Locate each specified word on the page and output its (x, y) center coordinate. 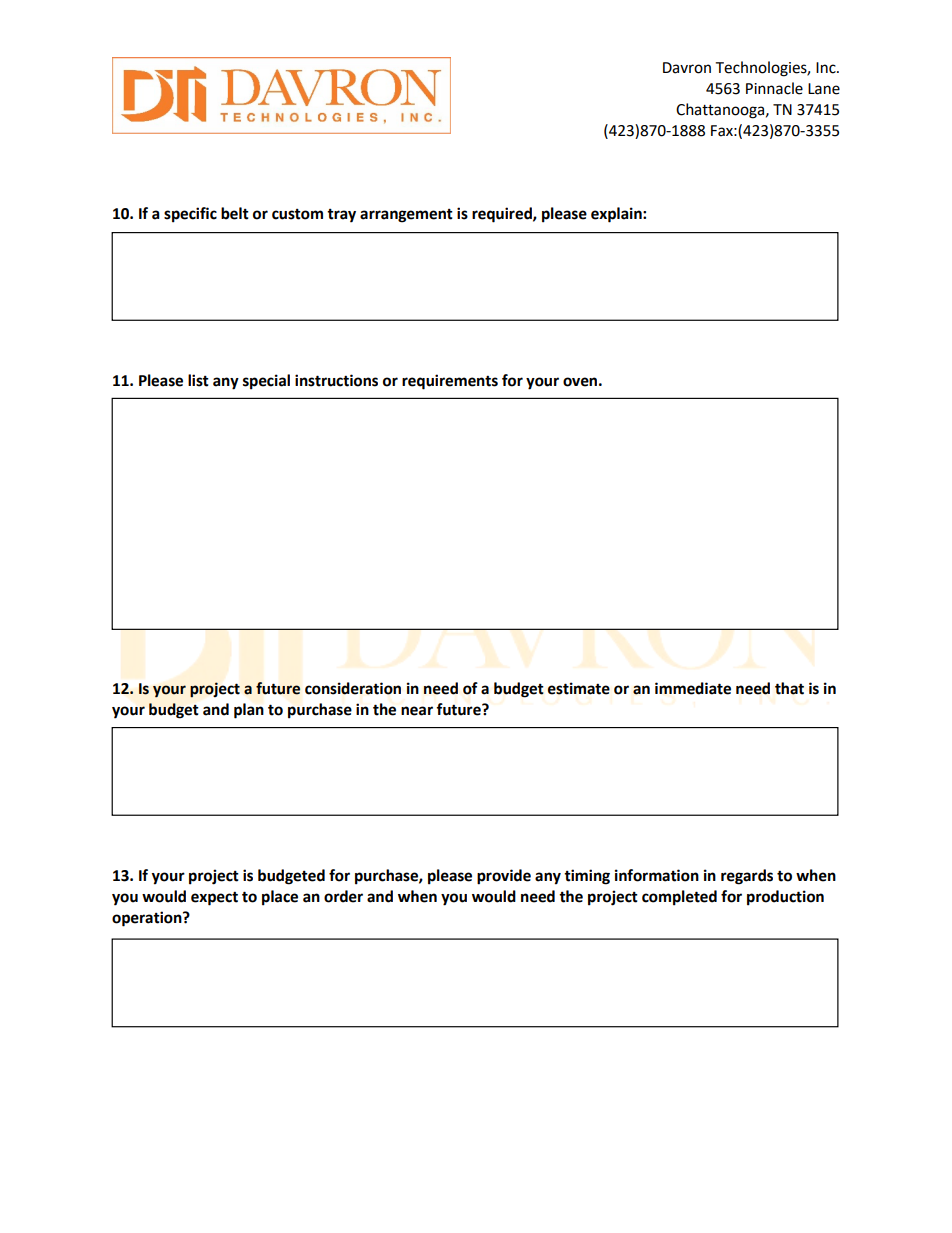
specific (190, 215)
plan (249, 711)
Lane (824, 89)
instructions (336, 380)
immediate (693, 688)
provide (504, 877)
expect (214, 898)
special (266, 382)
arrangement (406, 216)
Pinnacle (774, 88)
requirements (450, 382)
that (789, 688)
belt (235, 213)
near (417, 711)
